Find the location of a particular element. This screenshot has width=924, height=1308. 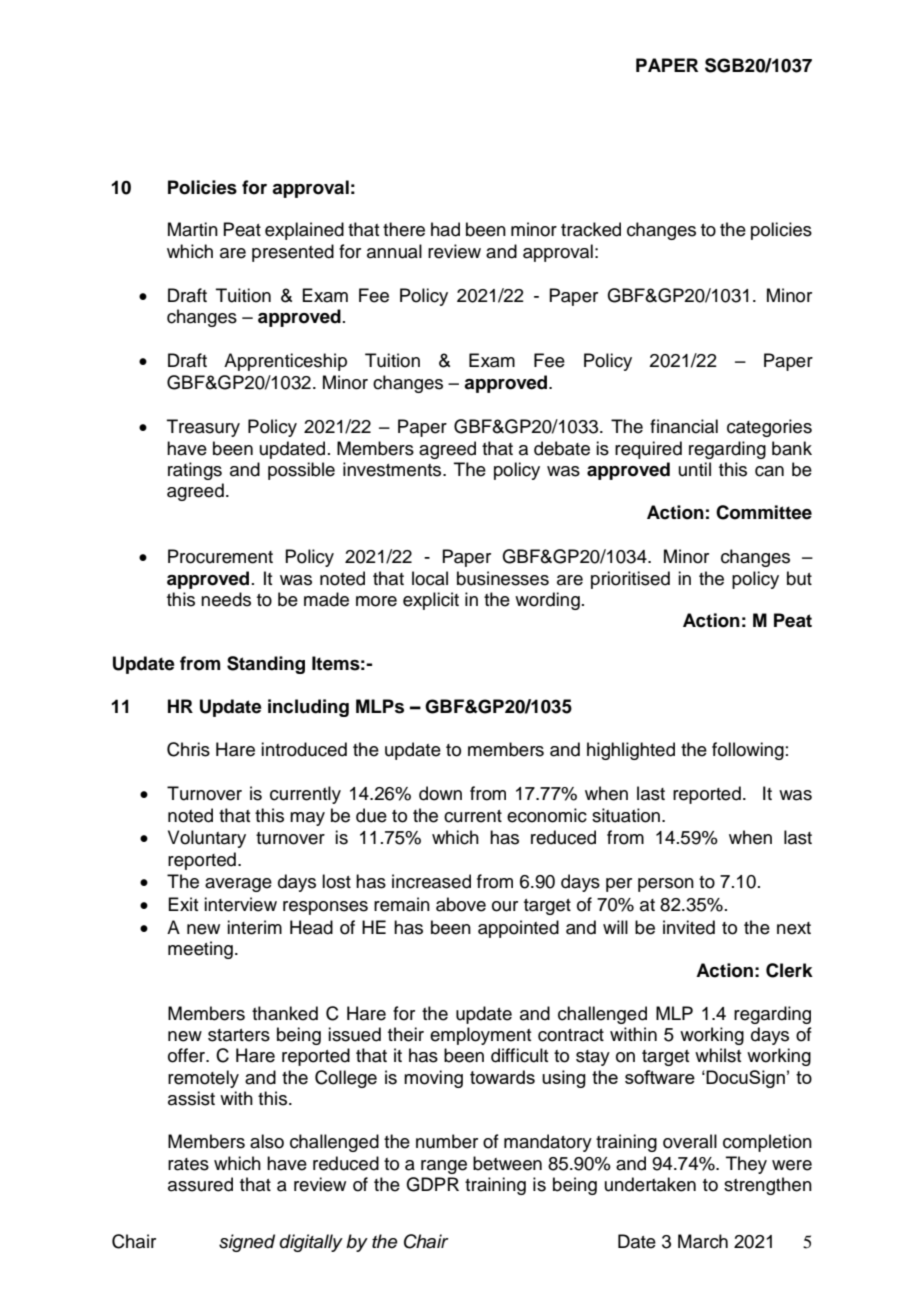

signed is located at coordinates (247, 1243).
